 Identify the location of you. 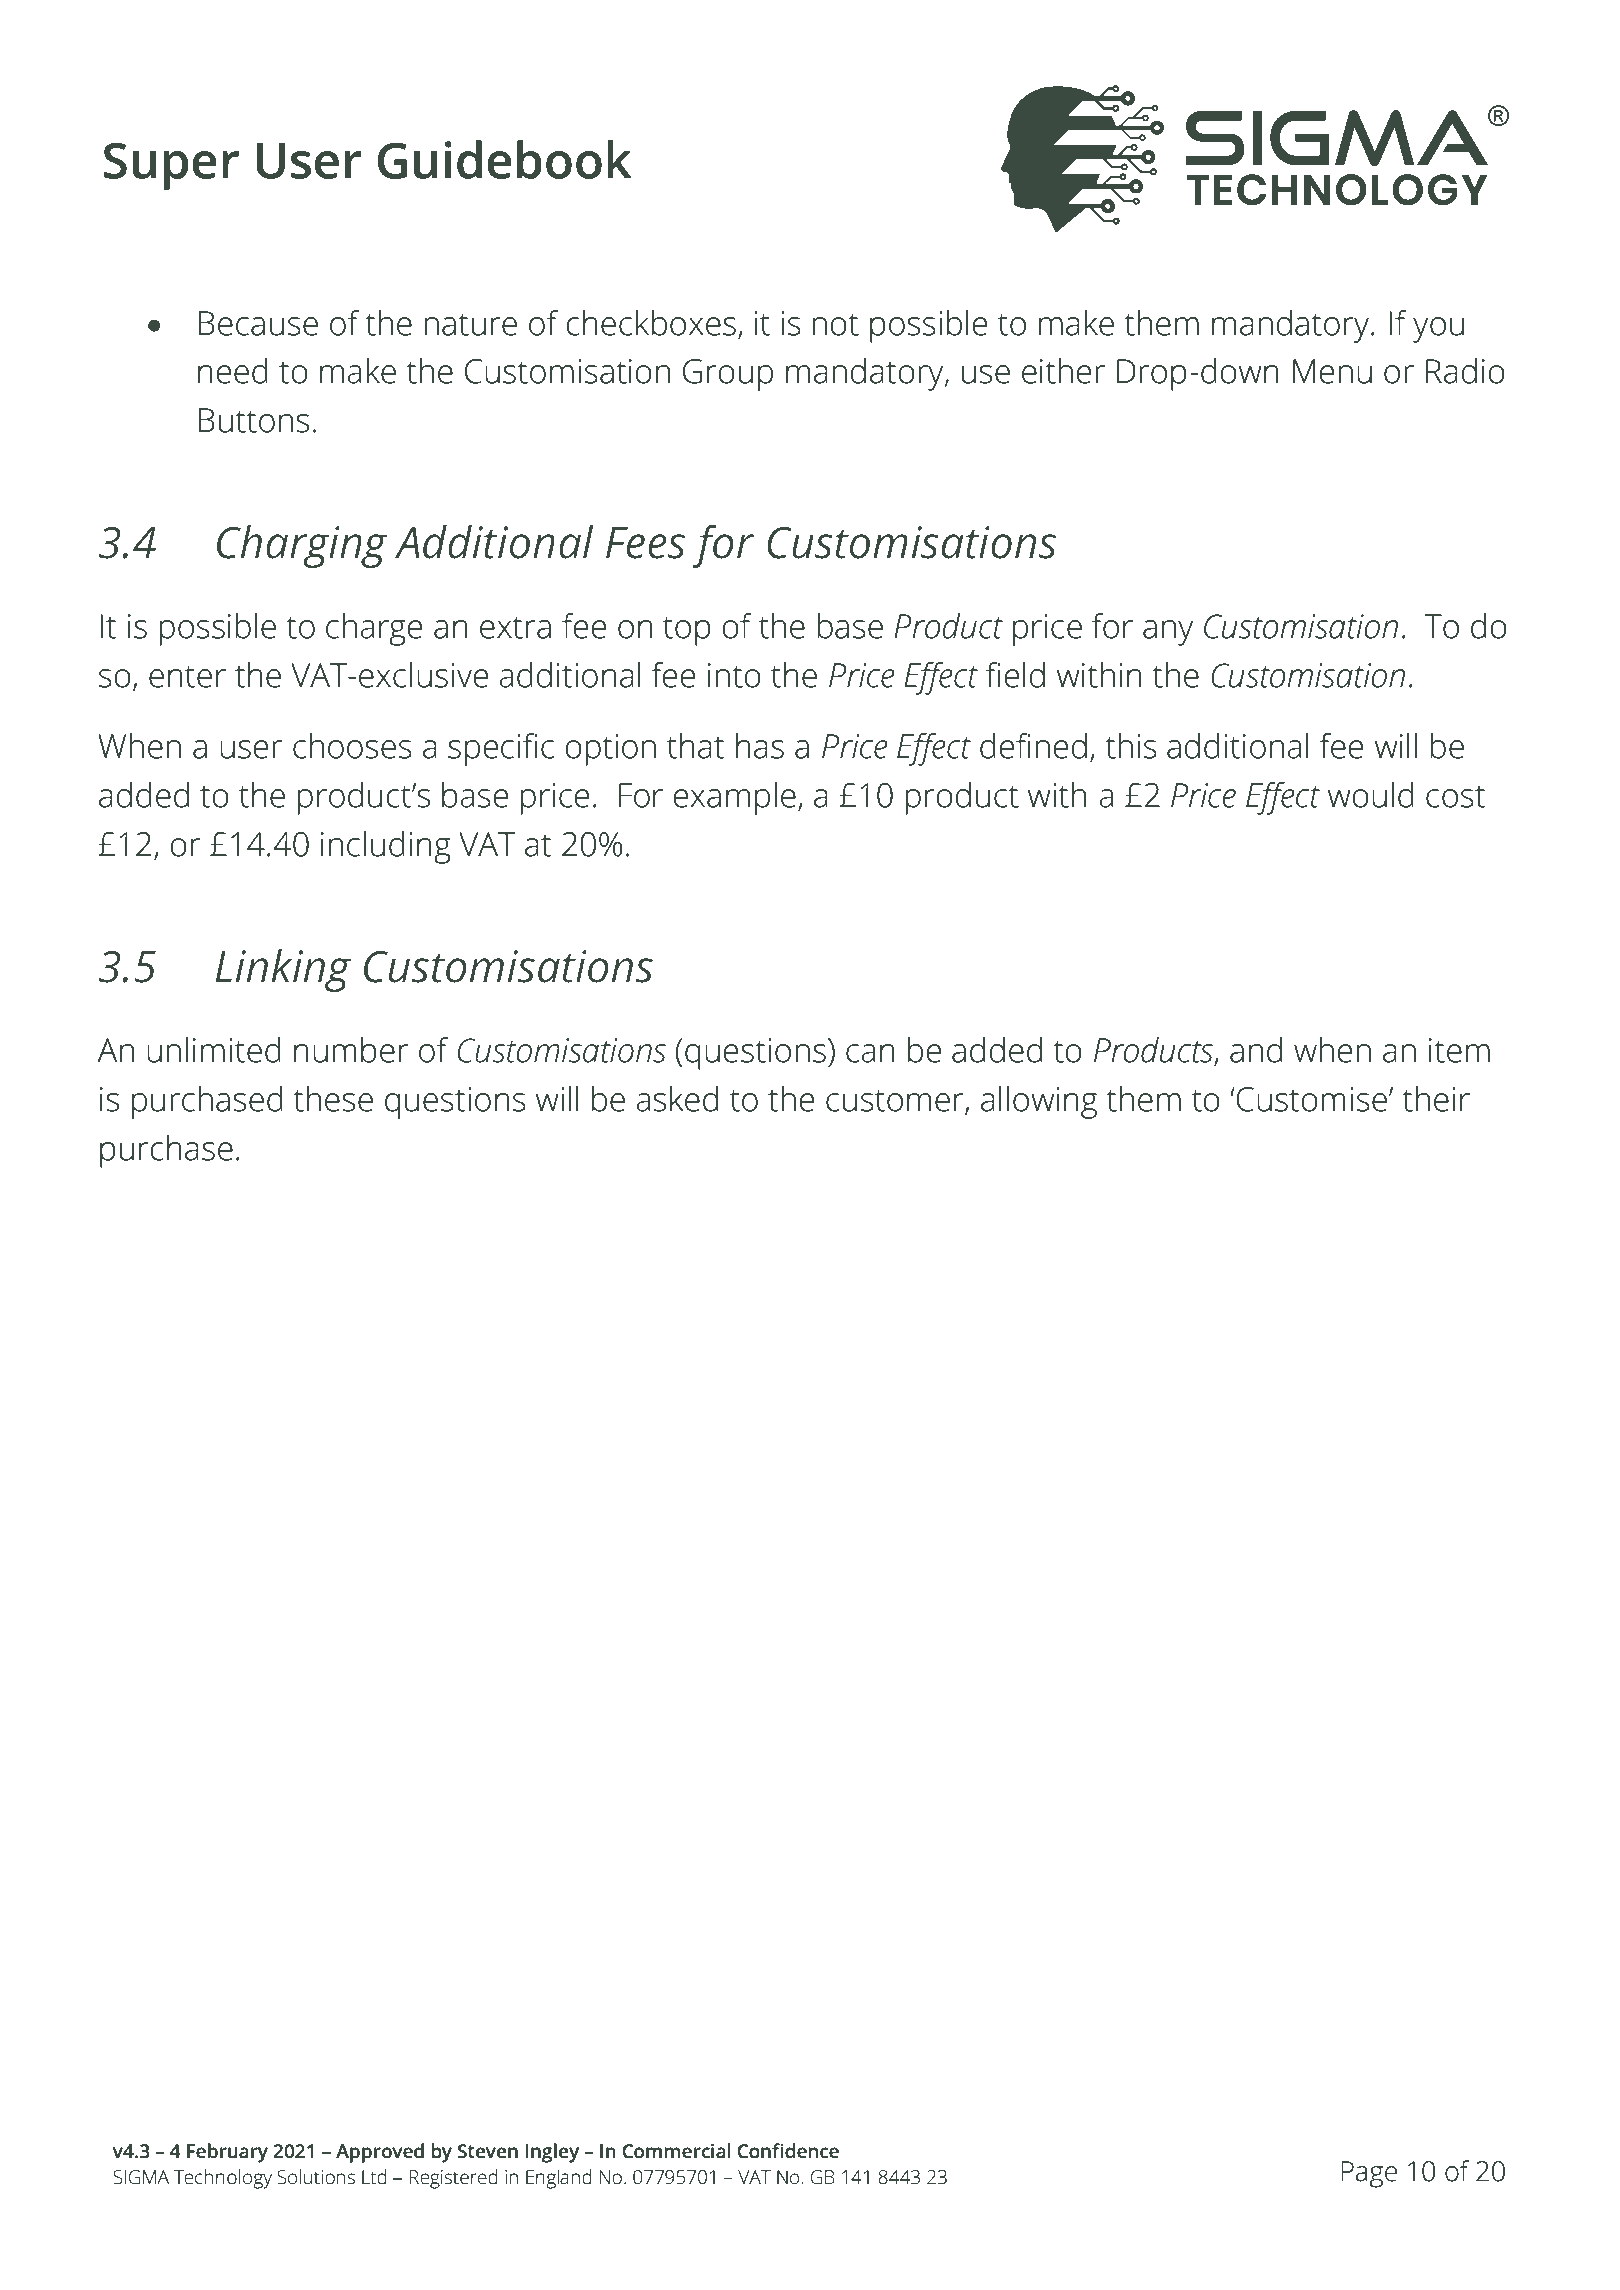
(1438, 330).
